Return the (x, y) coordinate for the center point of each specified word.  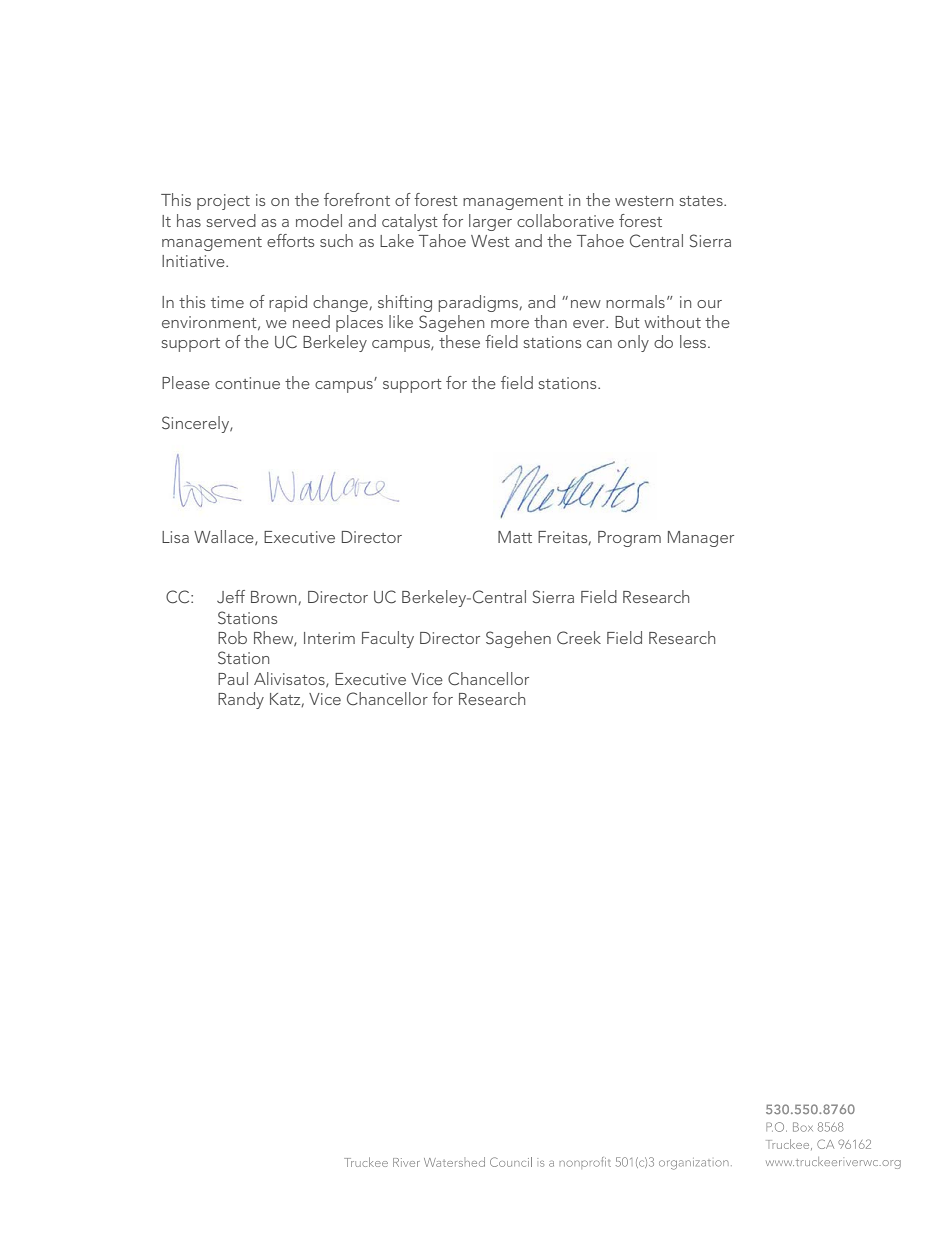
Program (629, 539)
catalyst (410, 222)
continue (247, 383)
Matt (515, 537)
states (702, 201)
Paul (233, 678)
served (231, 220)
